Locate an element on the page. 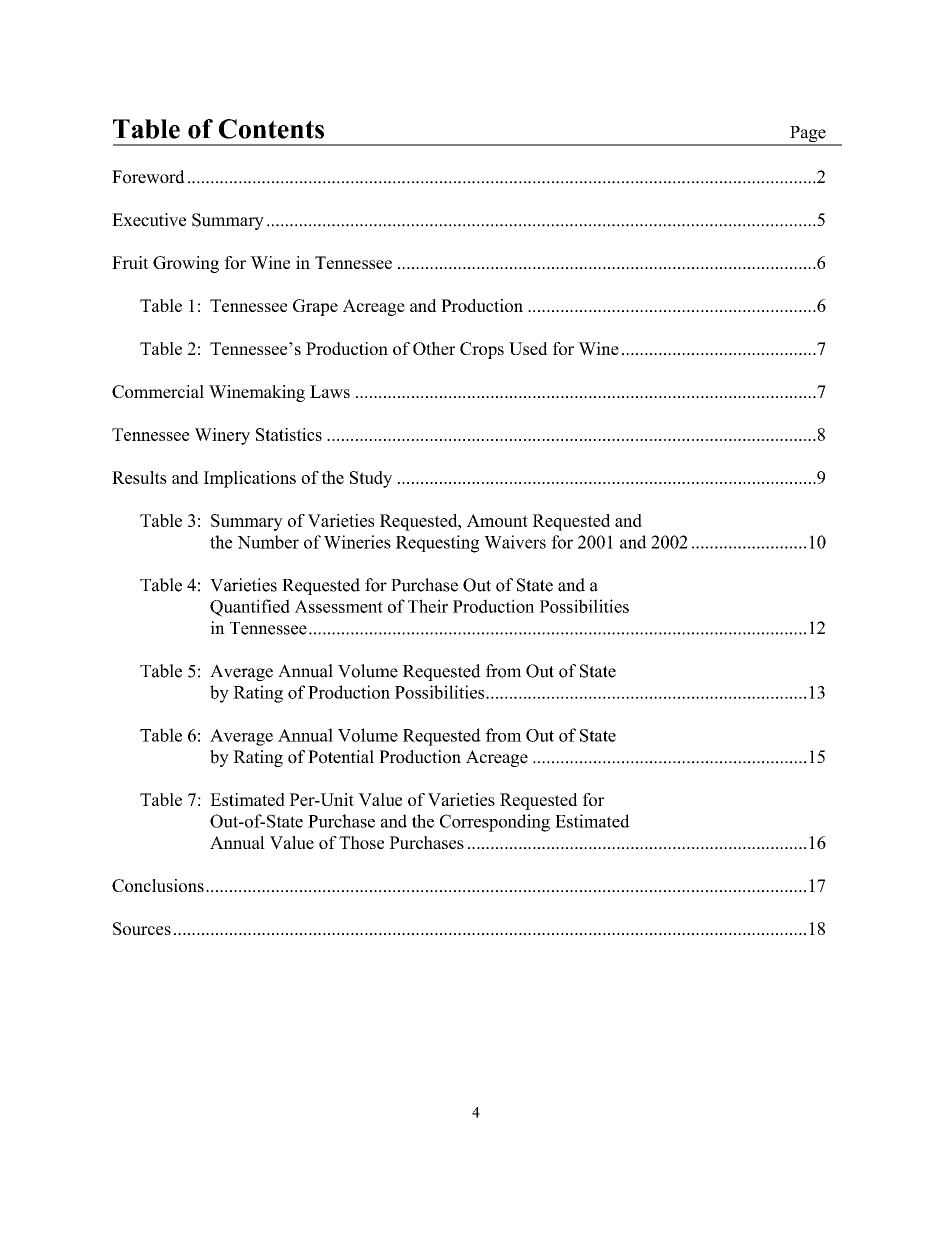 The image size is (952, 1233). Waivers is located at coordinates (515, 542).
